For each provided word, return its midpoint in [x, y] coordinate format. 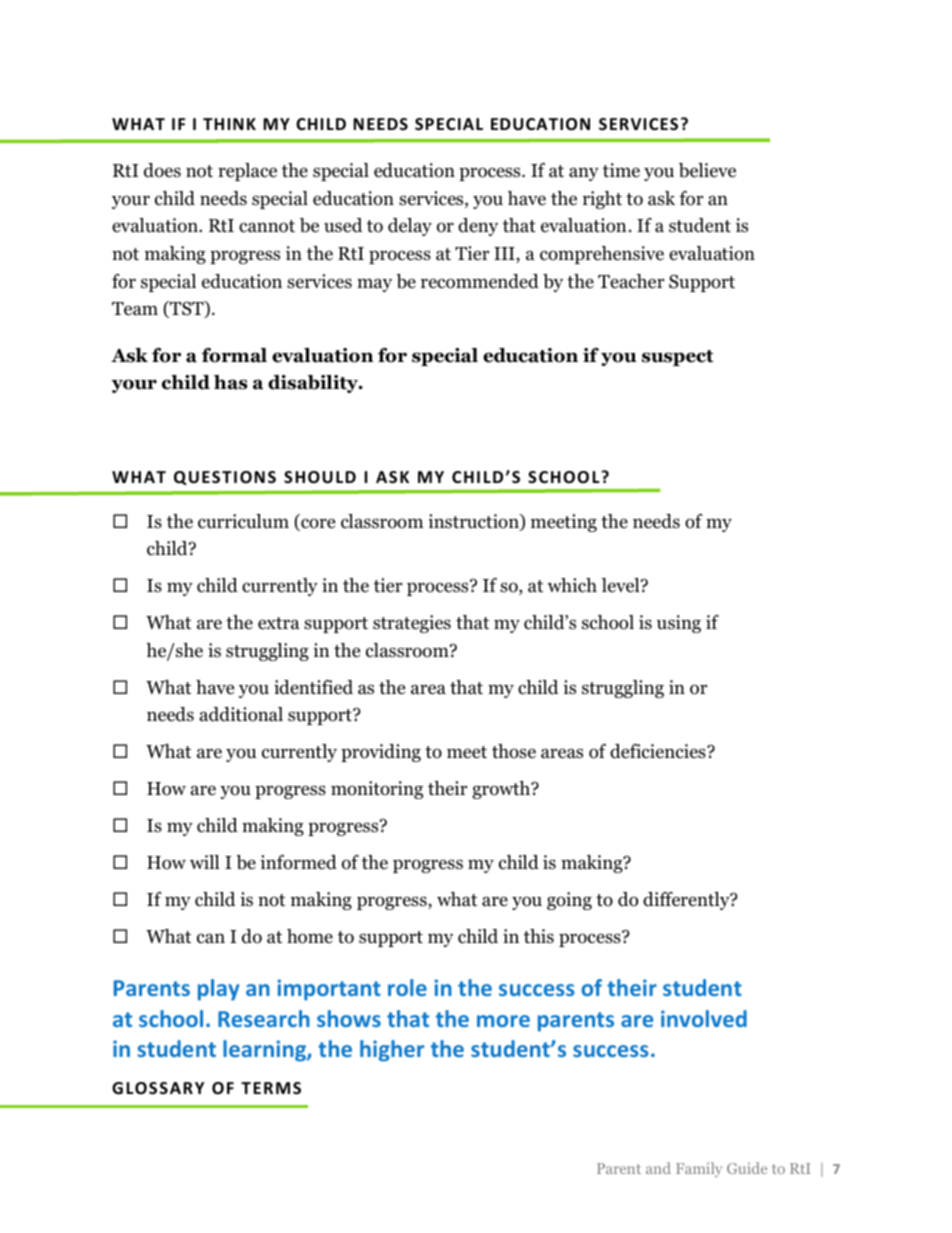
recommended [480, 281]
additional [241, 714]
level [622, 585]
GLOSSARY [158, 1088]
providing [381, 753]
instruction [474, 522]
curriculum [243, 521]
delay [410, 227]
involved [704, 1018]
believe [707, 170]
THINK [229, 124]
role [407, 987]
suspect [678, 358]
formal [234, 355]
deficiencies [659, 751]
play [219, 990]
